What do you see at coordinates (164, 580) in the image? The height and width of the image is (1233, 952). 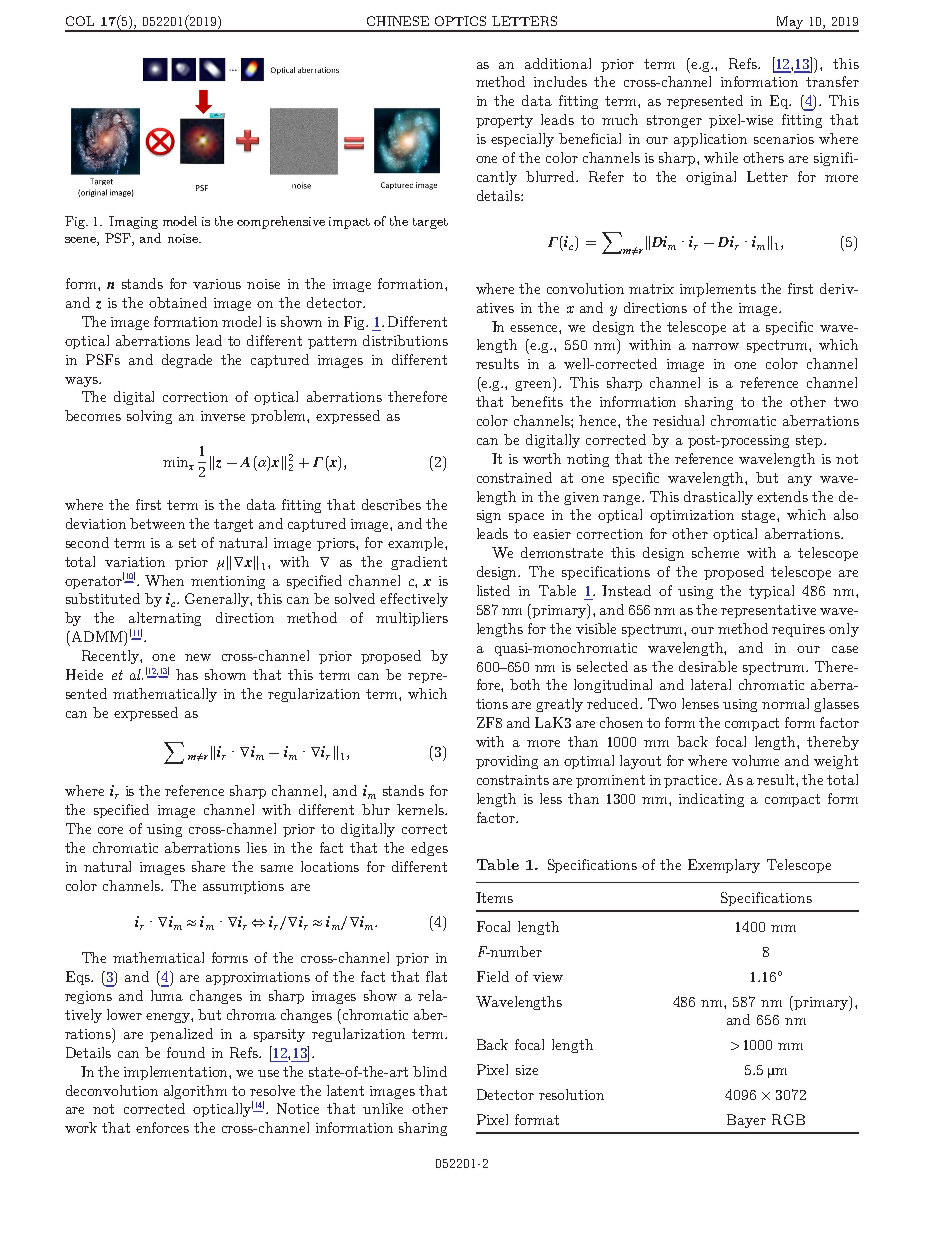 I see `When` at bounding box center [164, 580].
